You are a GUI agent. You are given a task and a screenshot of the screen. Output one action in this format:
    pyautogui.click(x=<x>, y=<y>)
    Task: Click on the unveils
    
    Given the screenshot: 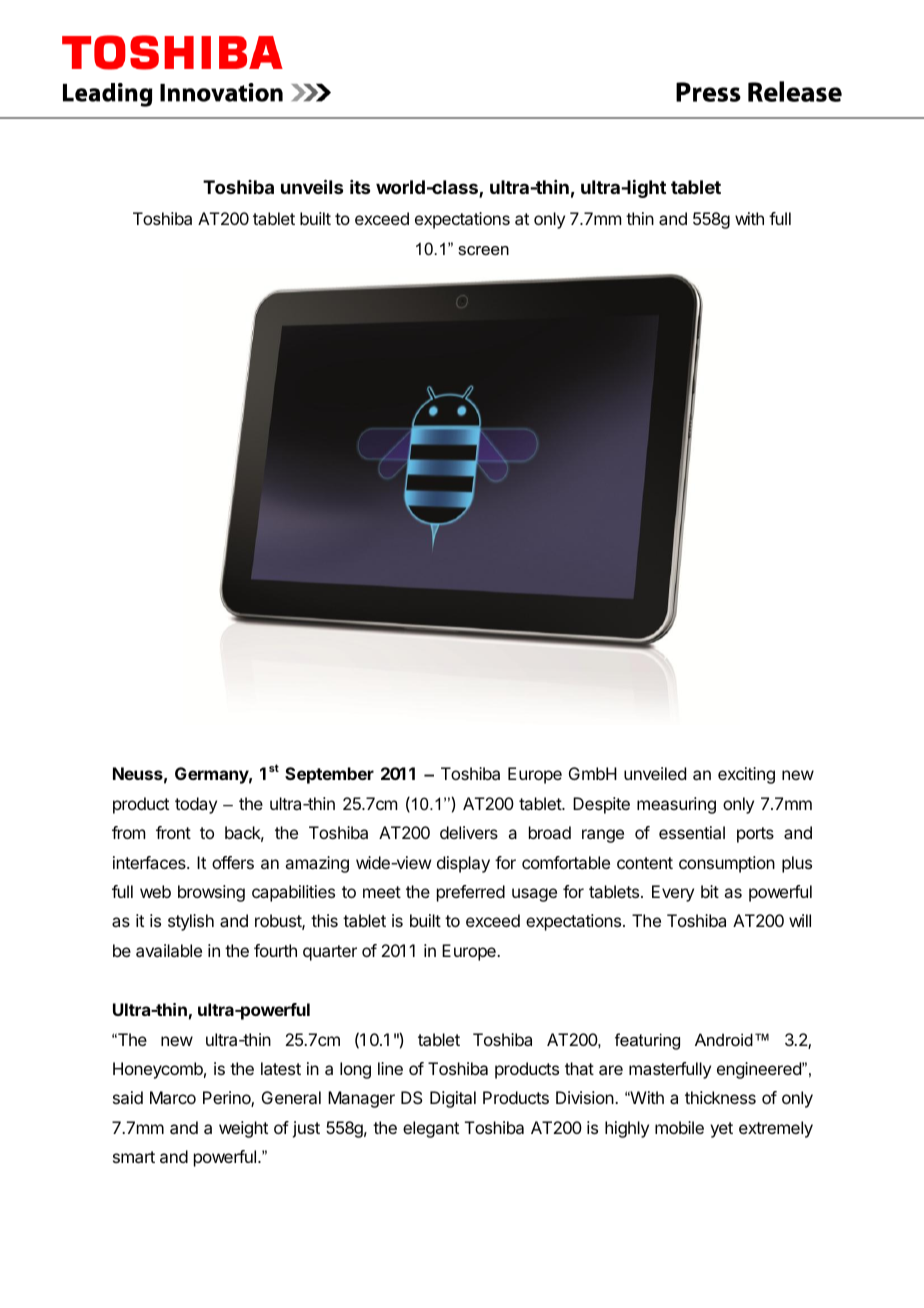 What is the action you would take?
    pyautogui.click(x=312, y=186)
